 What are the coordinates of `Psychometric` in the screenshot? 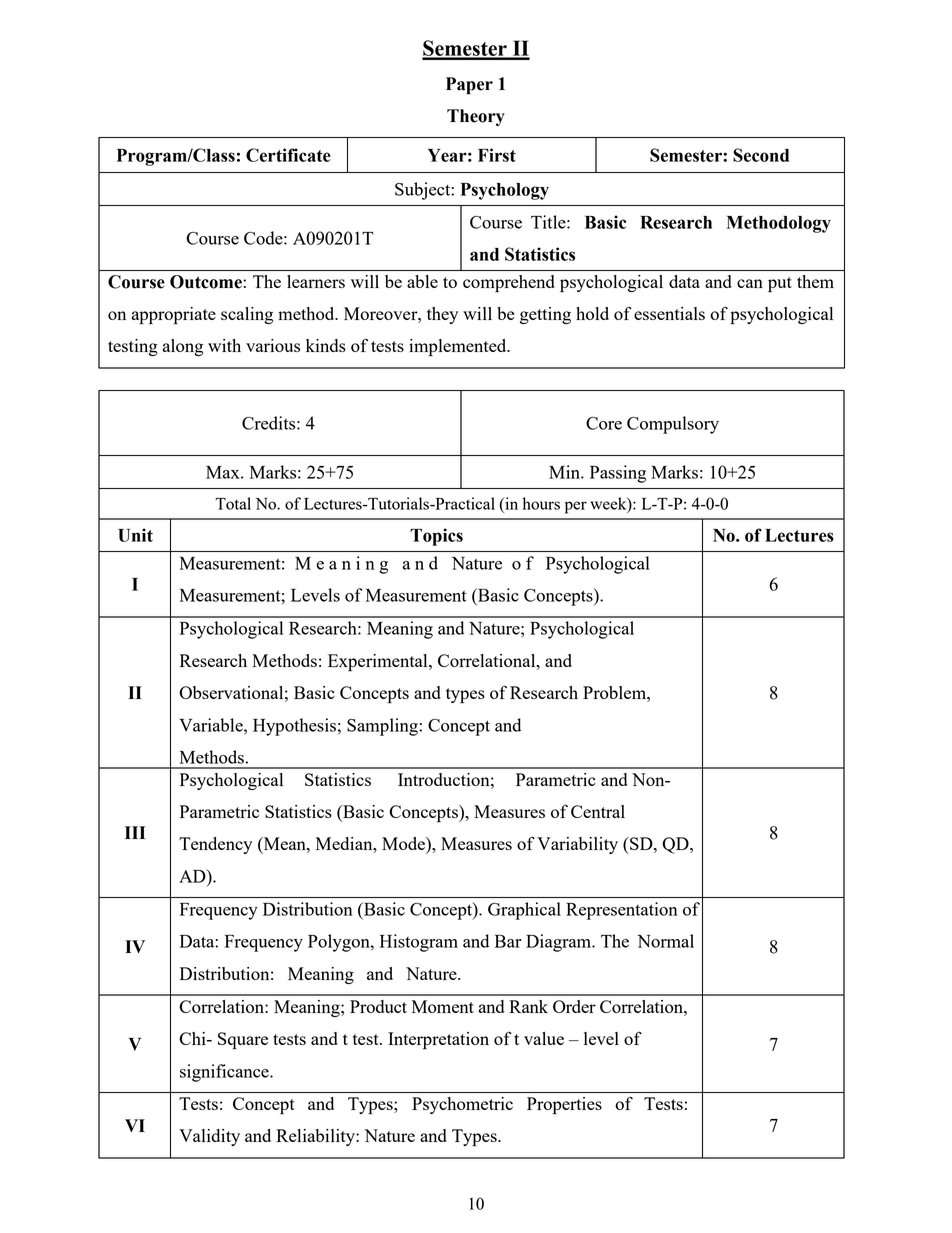 It's located at (462, 1105).
